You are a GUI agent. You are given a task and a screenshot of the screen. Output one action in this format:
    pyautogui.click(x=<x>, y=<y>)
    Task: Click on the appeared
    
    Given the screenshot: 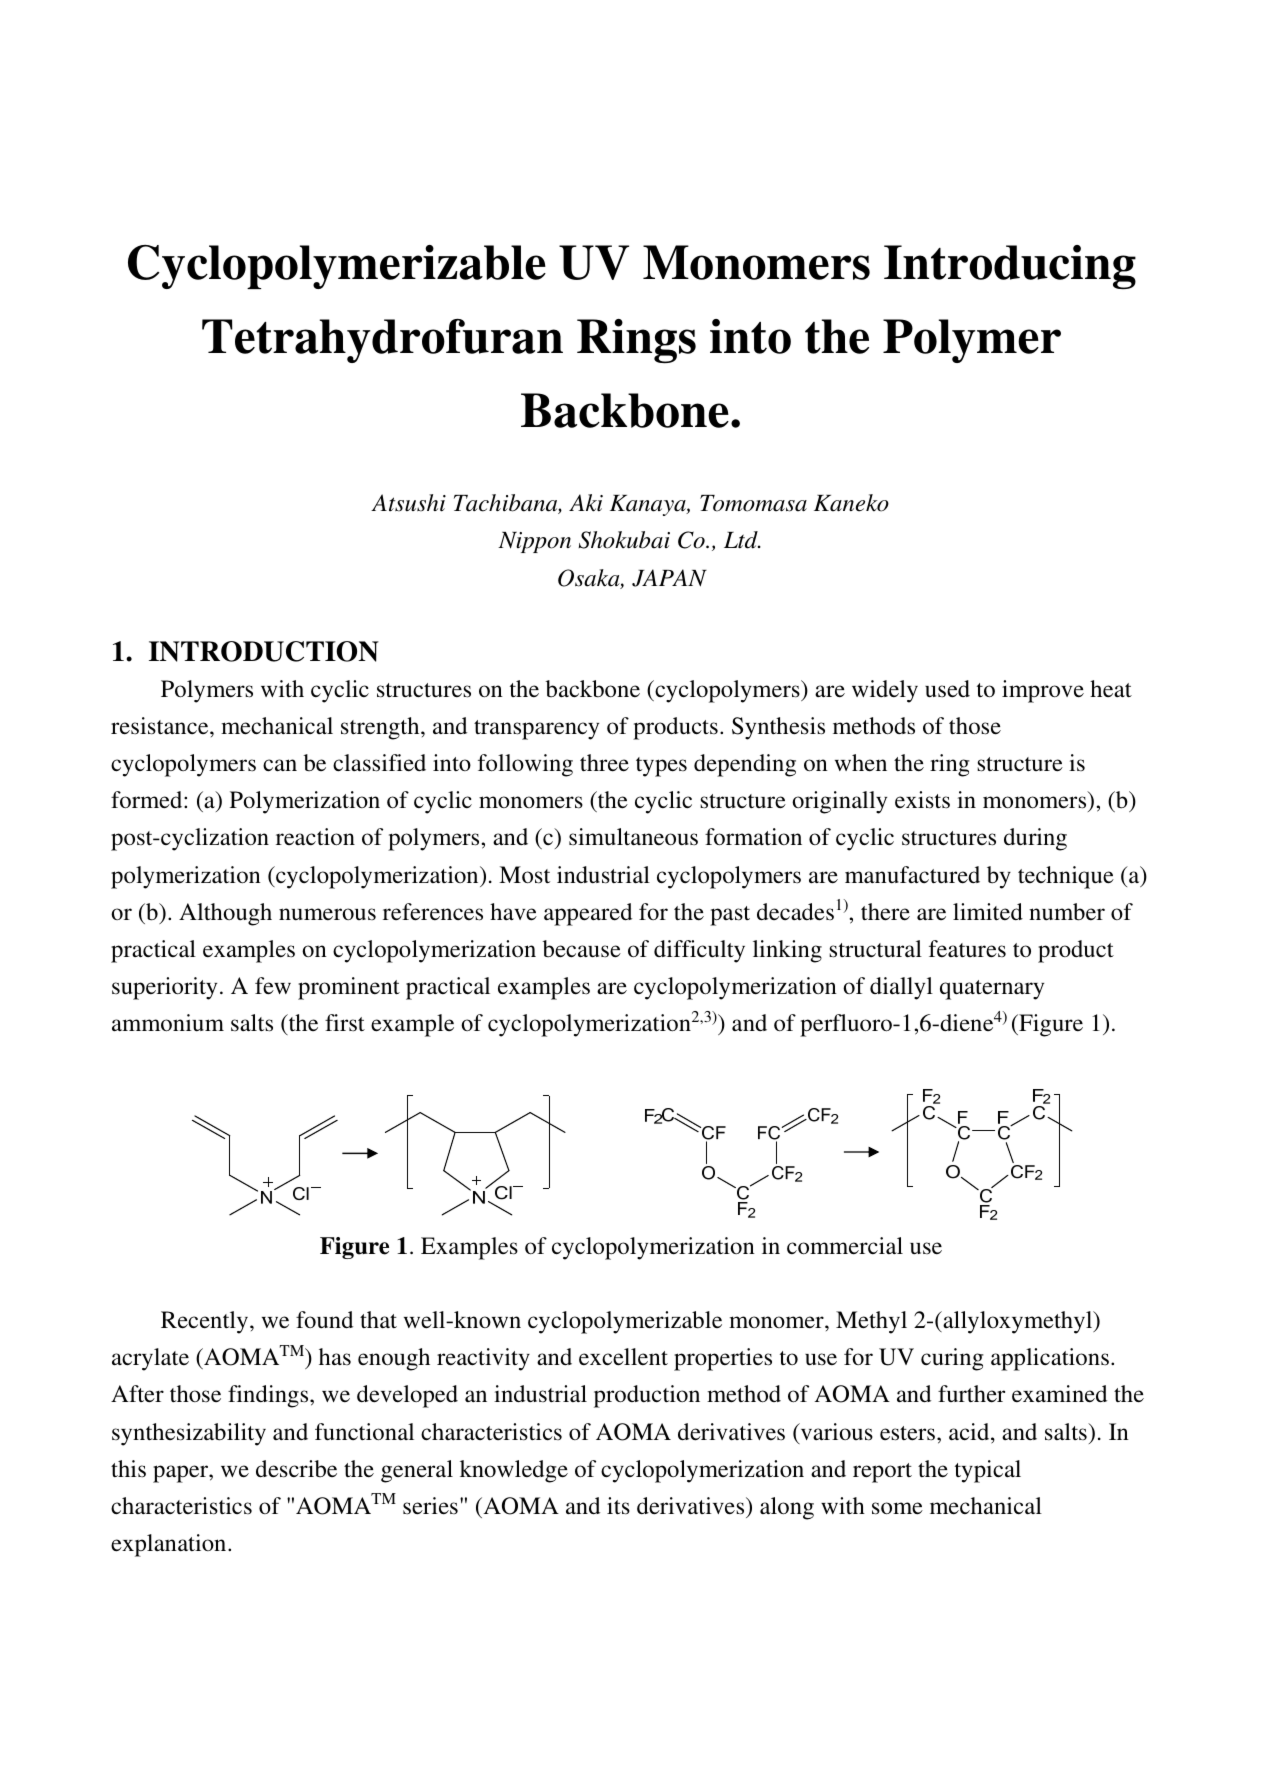 What is the action you would take?
    pyautogui.click(x=588, y=914)
